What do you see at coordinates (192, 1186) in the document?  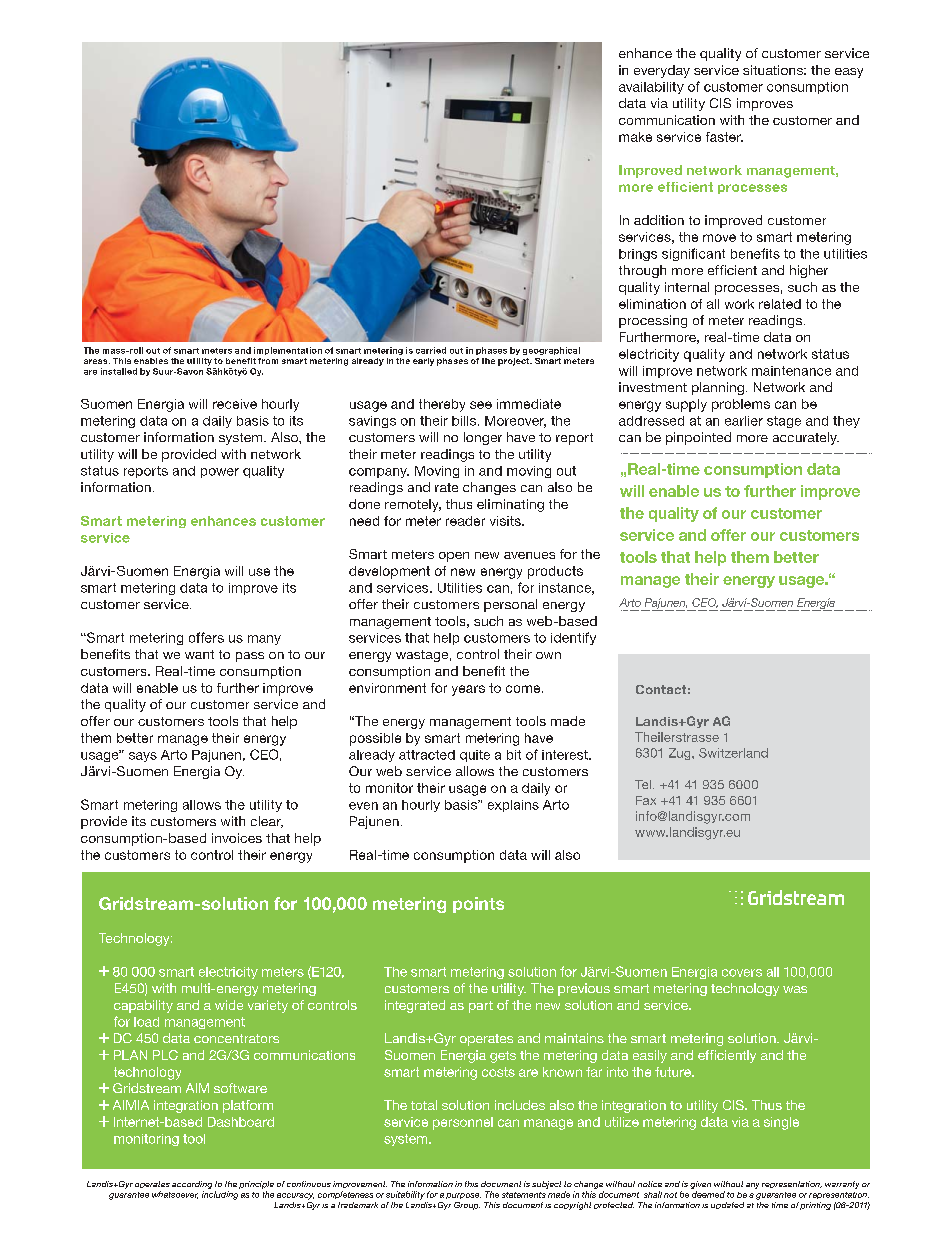 I see `according` at bounding box center [192, 1186].
